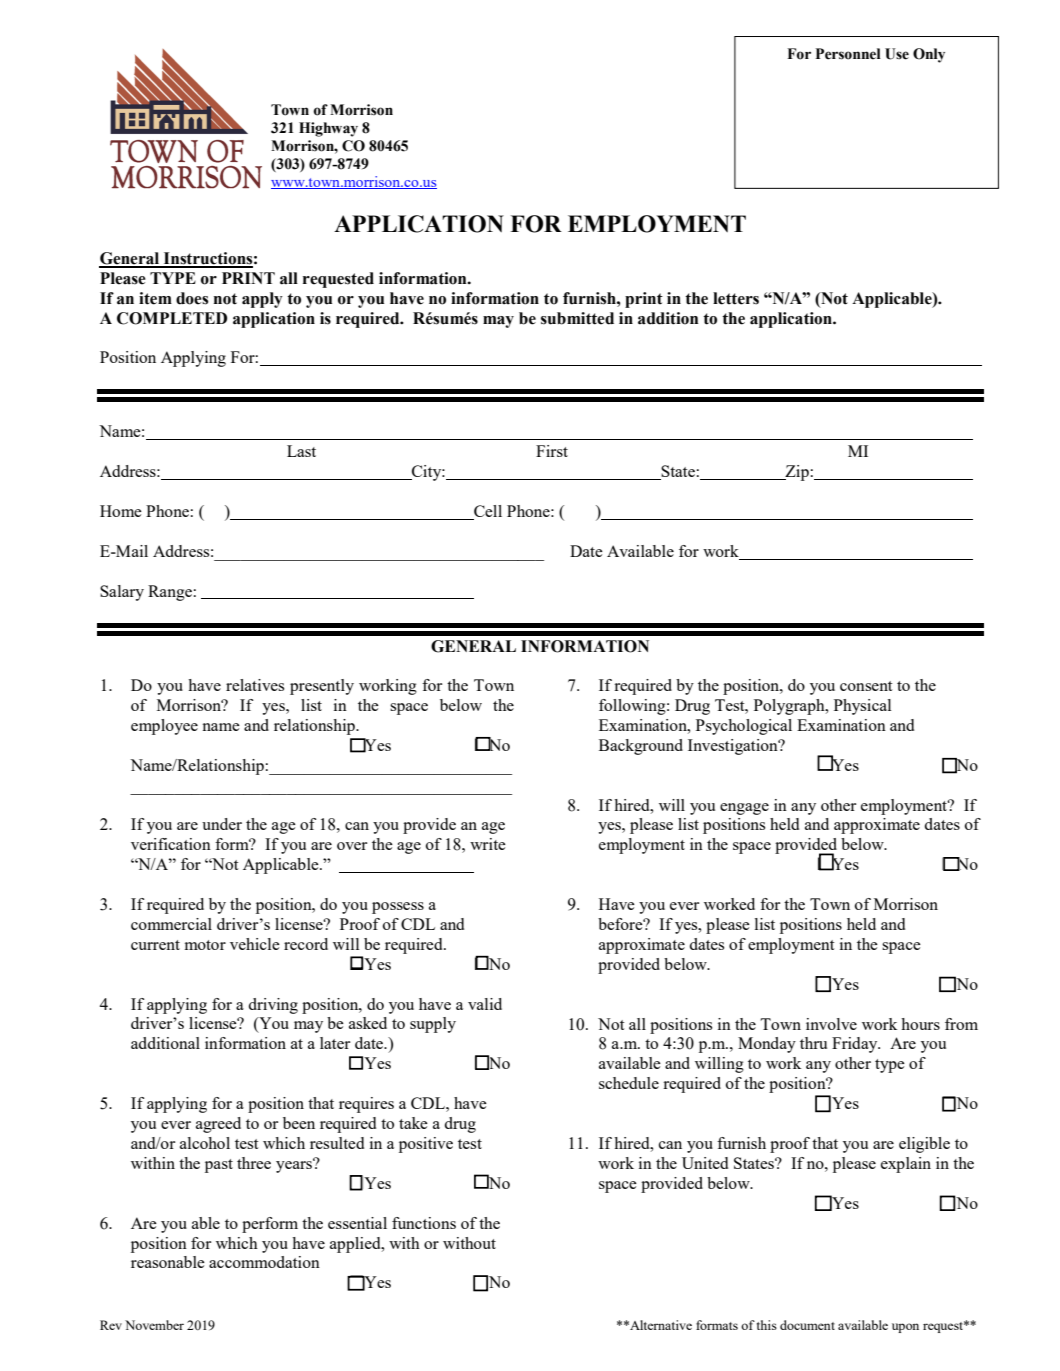  What do you see at coordinates (424, 1223) in the page?
I see `functions` at bounding box center [424, 1223].
